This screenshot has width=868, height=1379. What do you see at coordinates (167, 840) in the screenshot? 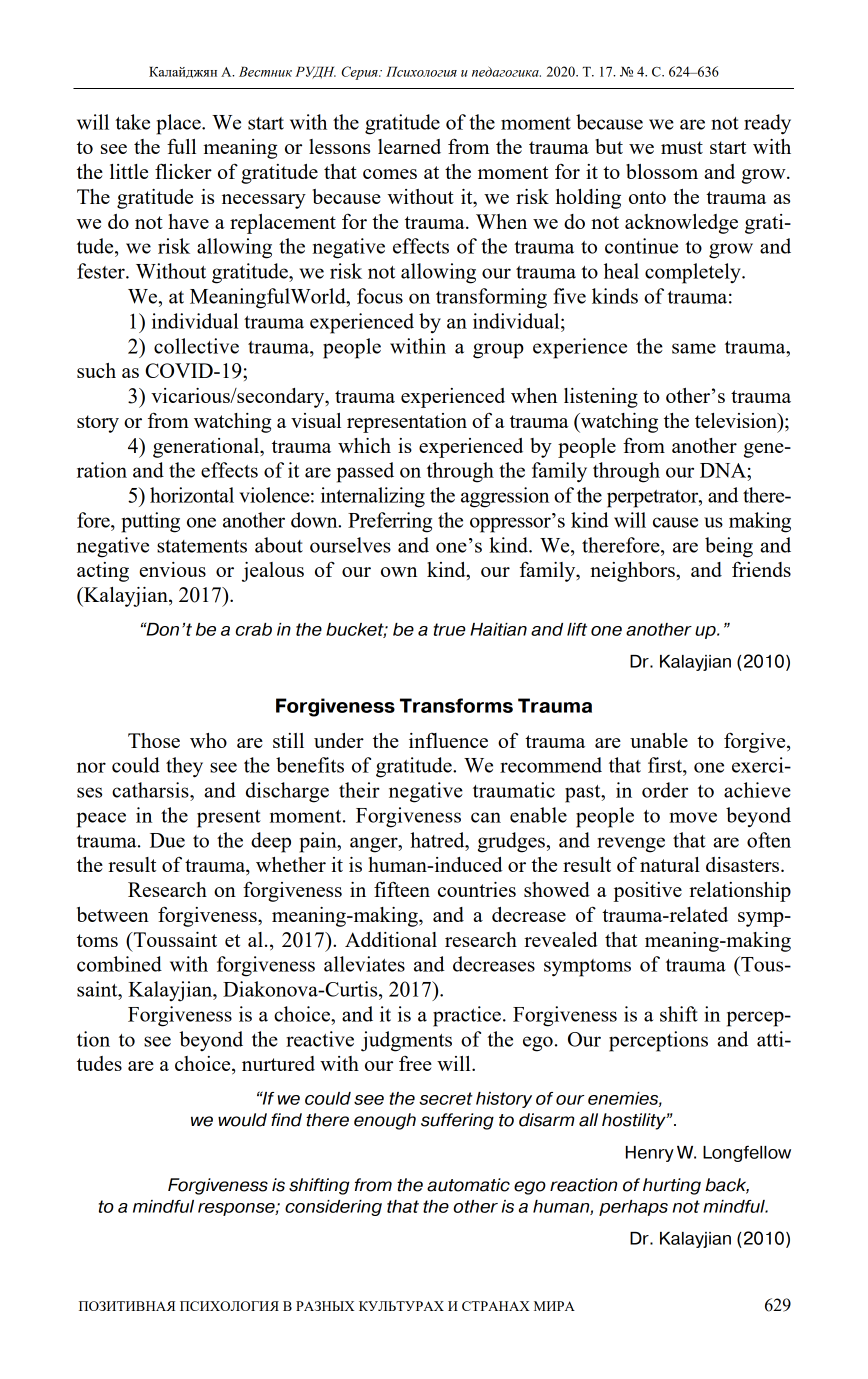
I see `Due` at bounding box center [167, 840].
